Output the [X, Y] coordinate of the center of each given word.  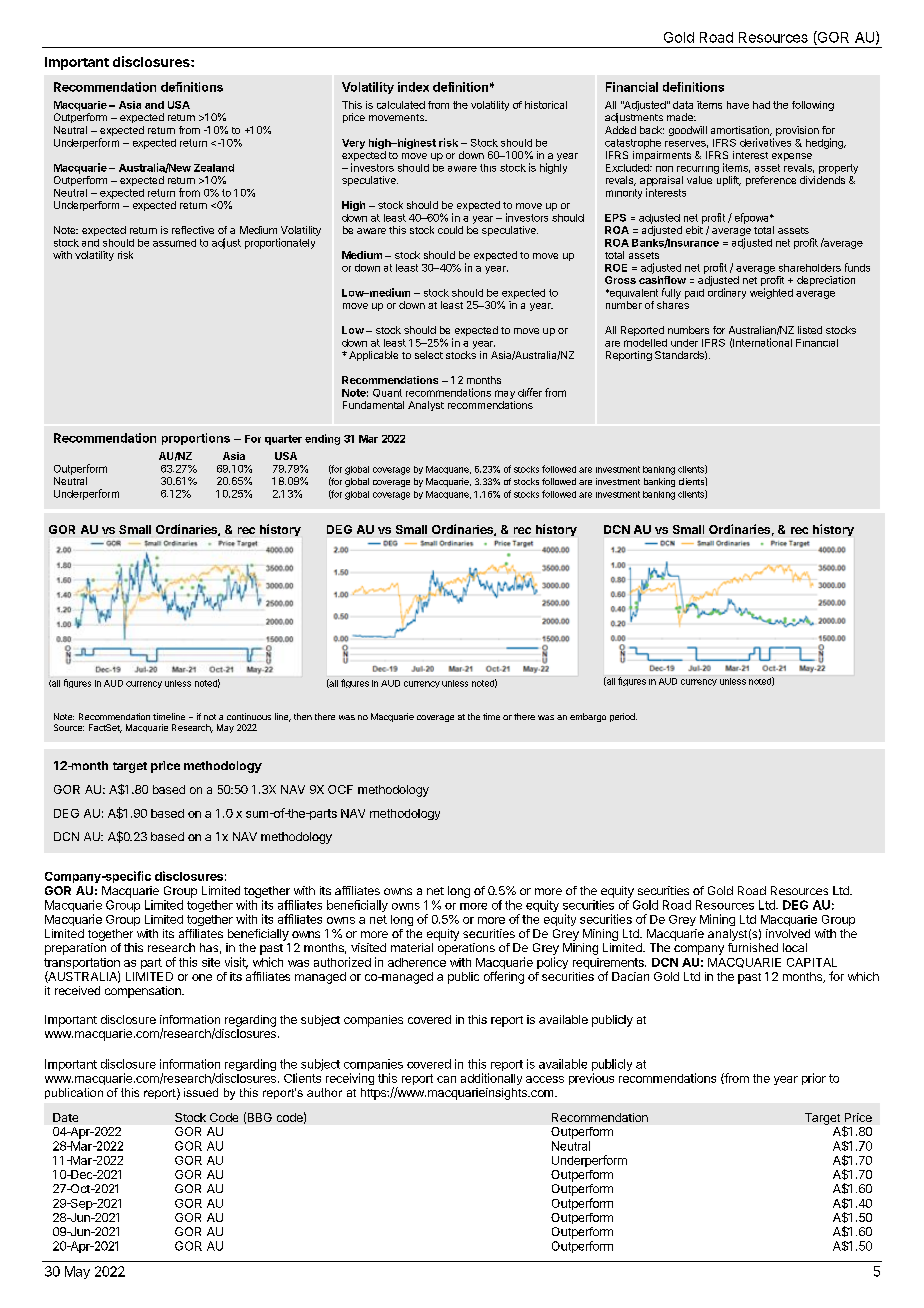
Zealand [214, 168]
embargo [588, 717]
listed [810, 330]
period [623, 717]
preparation [75, 949]
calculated [401, 105]
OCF [340, 789]
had [761, 105]
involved [788, 933]
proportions [196, 439]
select [429, 355]
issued [201, 1092]
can [446, 1079]
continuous [249, 716]
